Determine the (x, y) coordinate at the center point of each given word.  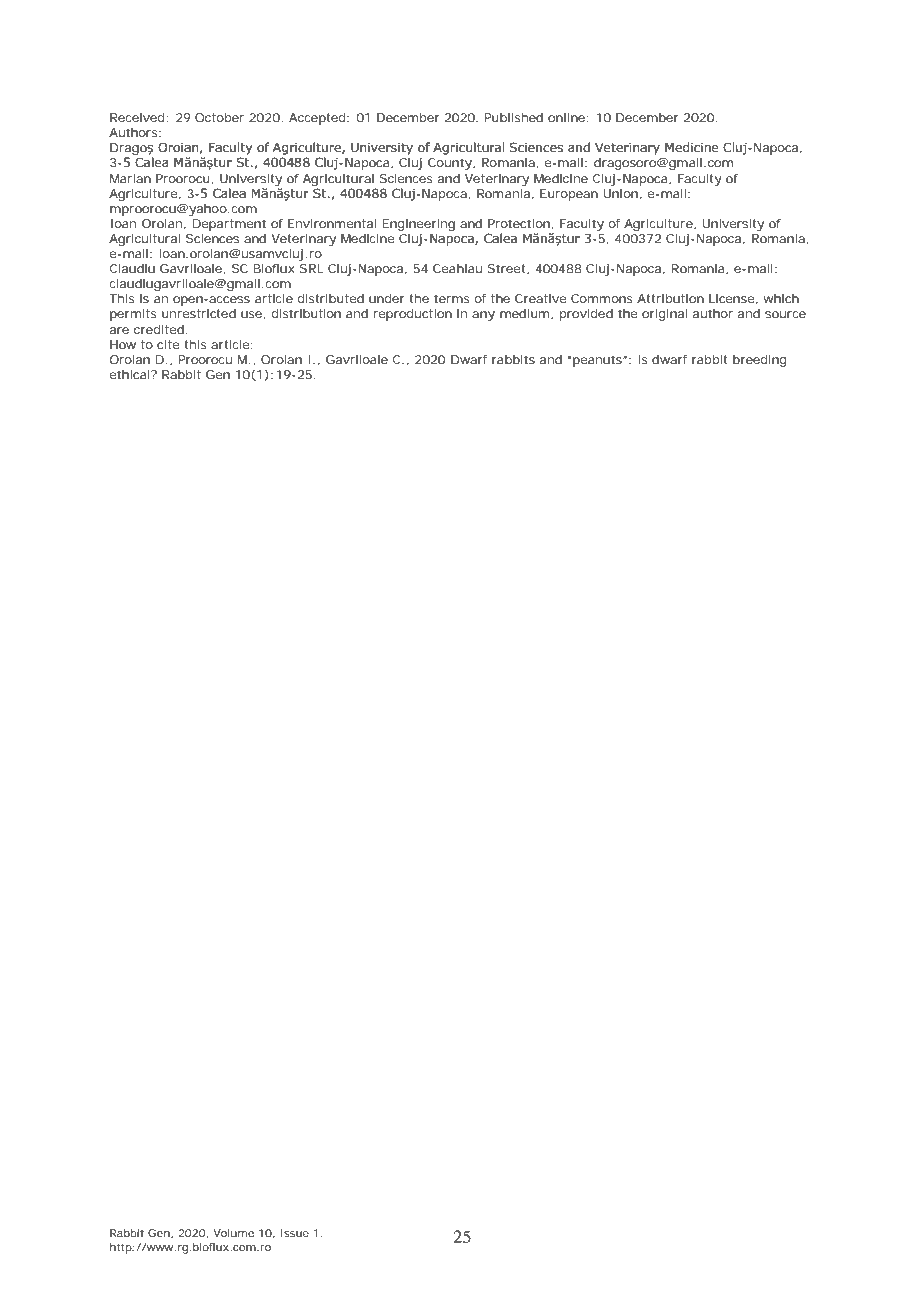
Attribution (670, 298)
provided (586, 315)
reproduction (412, 315)
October (219, 117)
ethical (130, 374)
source (785, 314)
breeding (760, 361)
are (119, 330)
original (664, 315)
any (483, 316)
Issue (294, 1233)
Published (514, 117)
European (569, 195)
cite (168, 344)
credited (160, 329)
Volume (233, 1233)
